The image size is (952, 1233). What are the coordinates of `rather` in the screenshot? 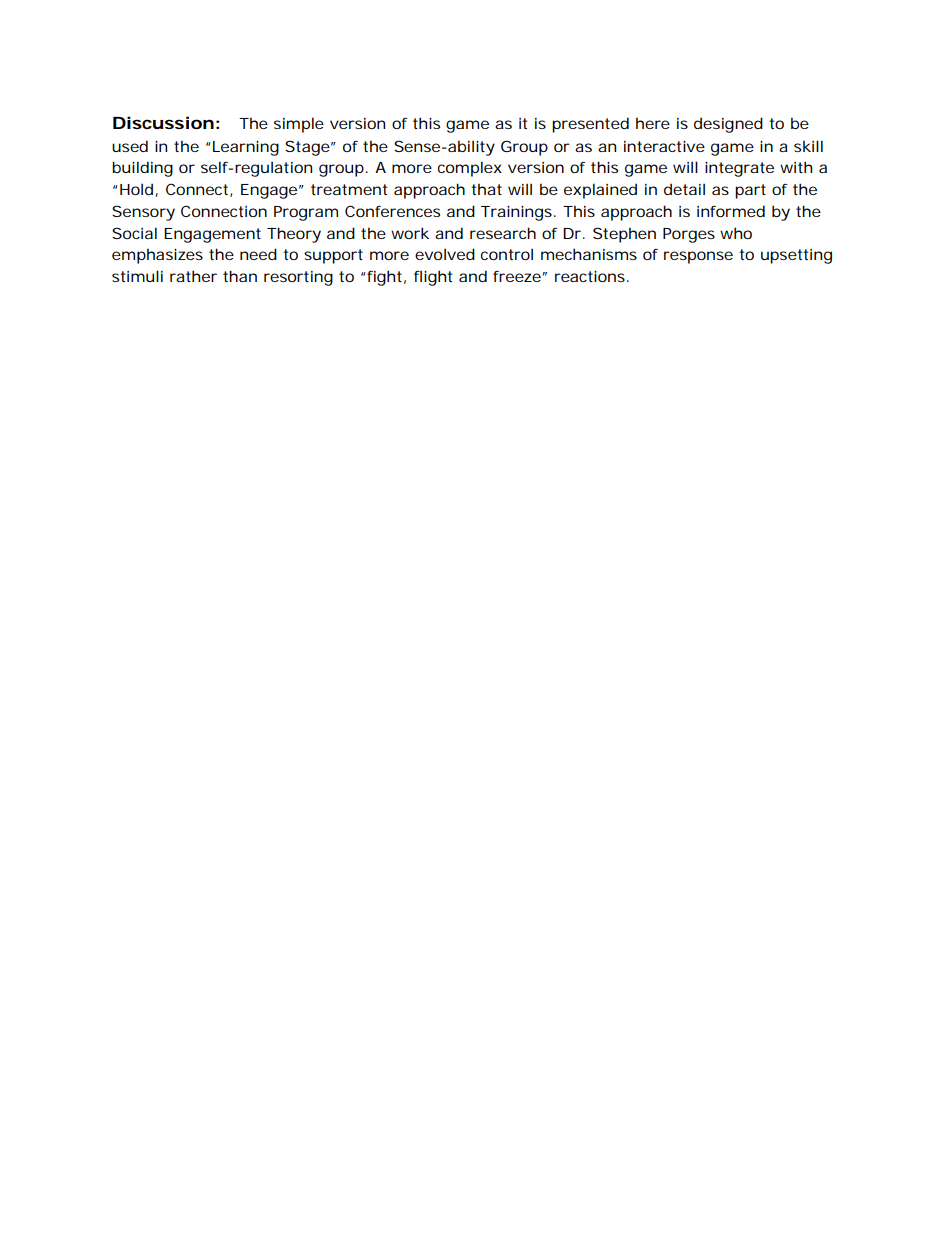 It's located at (193, 276).
